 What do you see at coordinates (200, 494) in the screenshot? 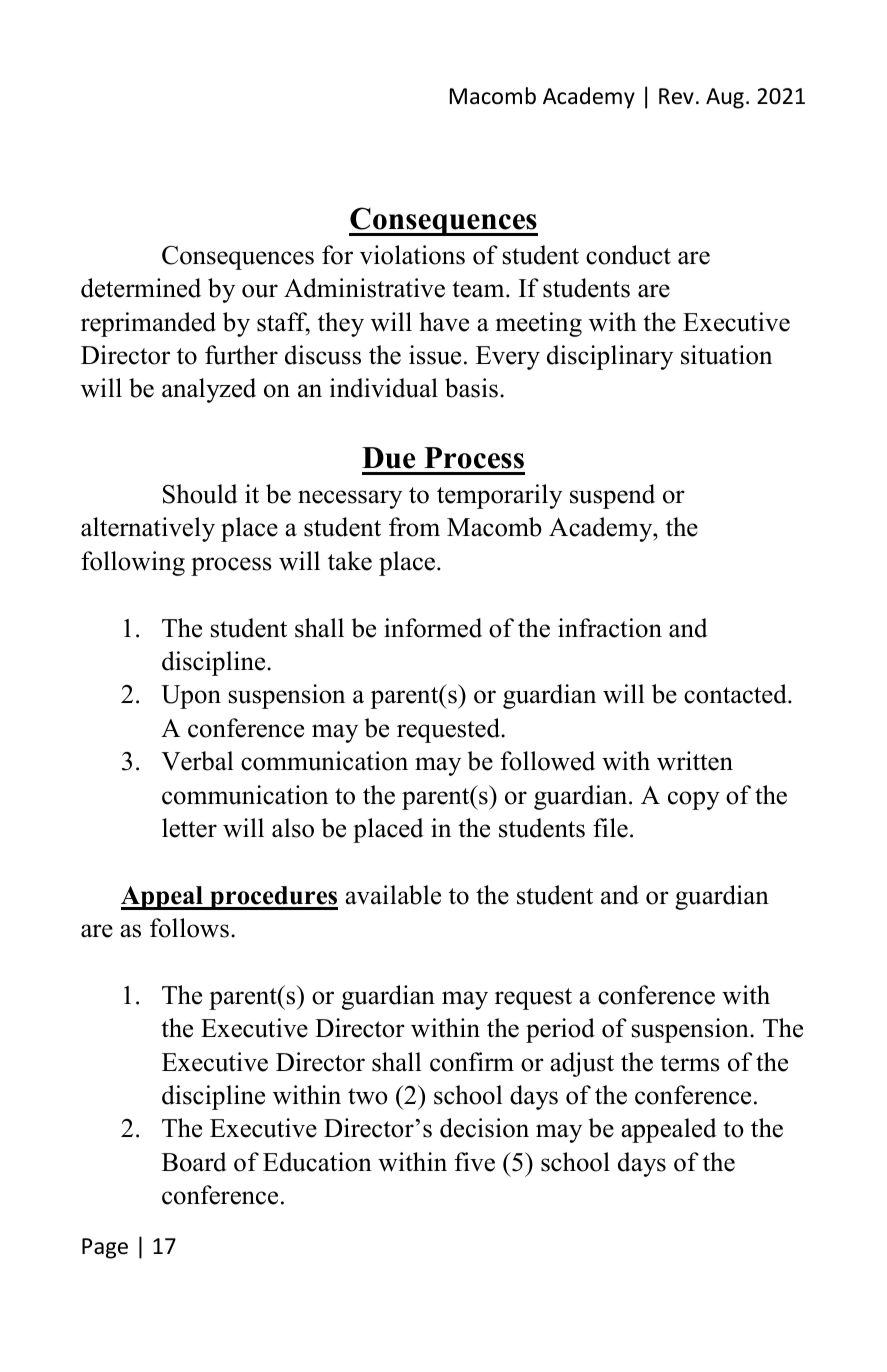
I see `Should` at bounding box center [200, 494].
